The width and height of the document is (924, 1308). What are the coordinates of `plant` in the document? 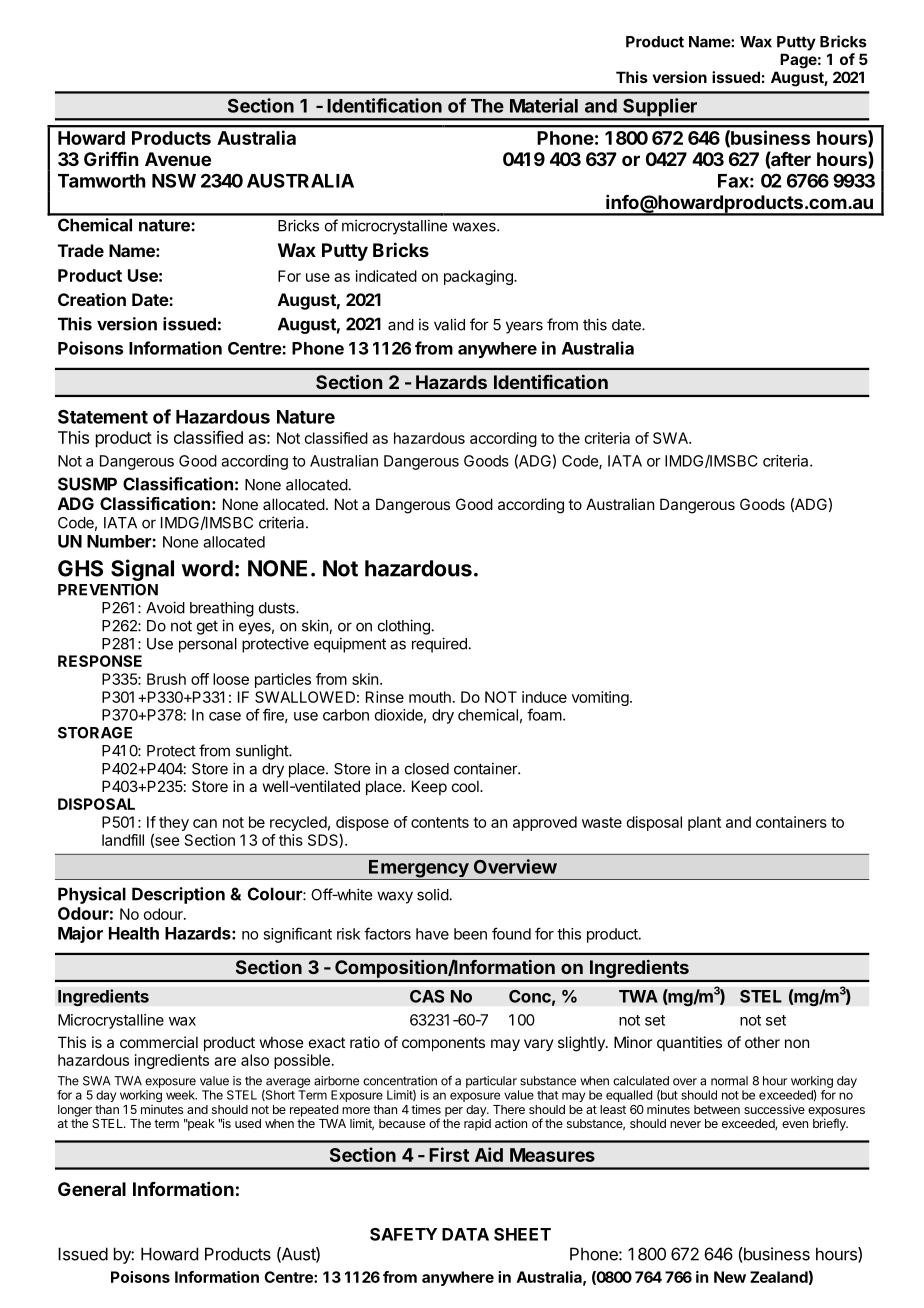 It's located at (704, 823).
